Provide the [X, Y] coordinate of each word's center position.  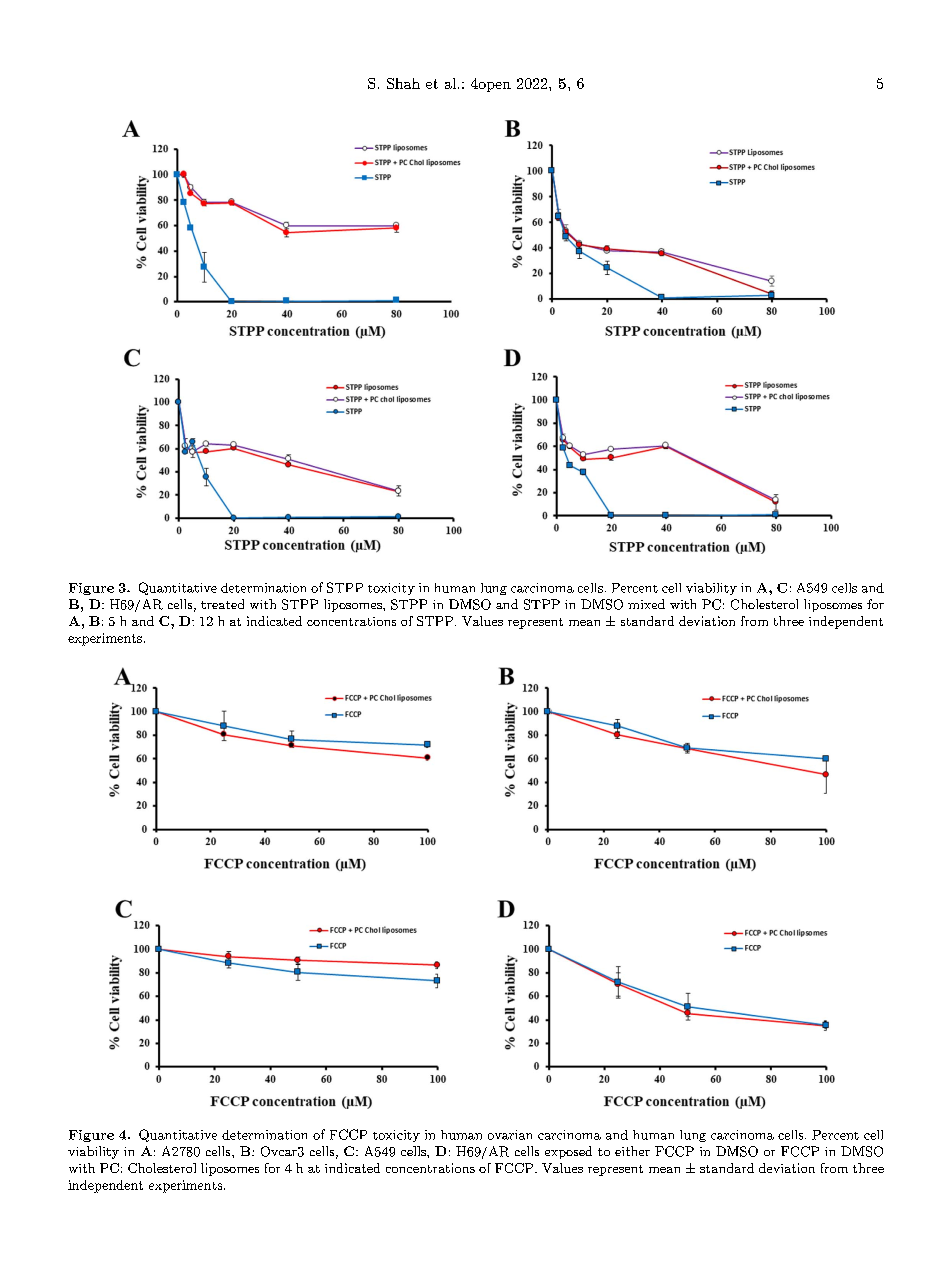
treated [222, 604]
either [632, 1151]
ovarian [510, 1135]
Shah [403, 83]
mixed [646, 604]
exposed [568, 1152]
